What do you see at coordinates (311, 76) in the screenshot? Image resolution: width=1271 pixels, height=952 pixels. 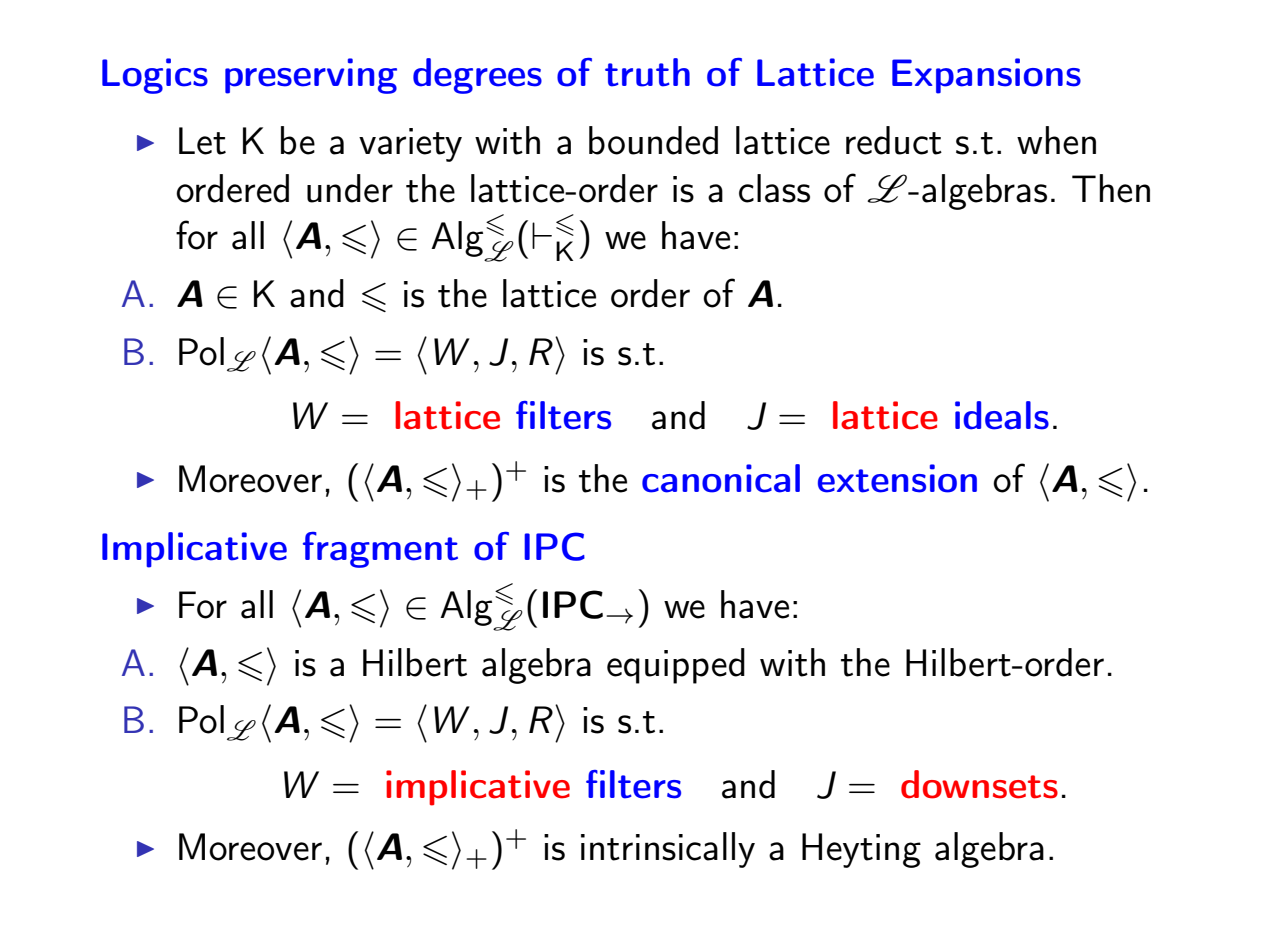 I see `preserving` at bounding box center [311, 76].
